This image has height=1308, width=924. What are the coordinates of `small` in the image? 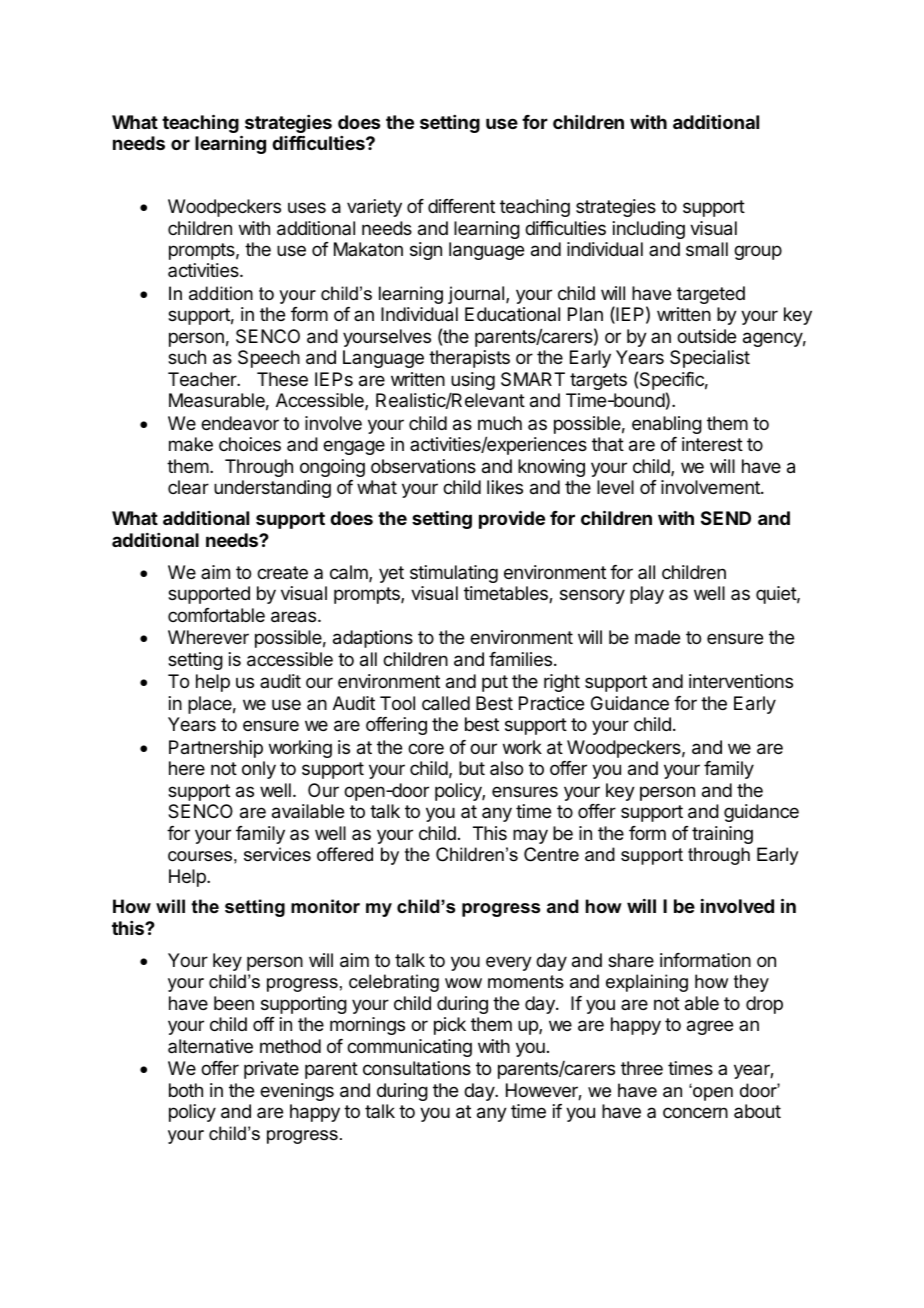 It's located at (707, 249).
